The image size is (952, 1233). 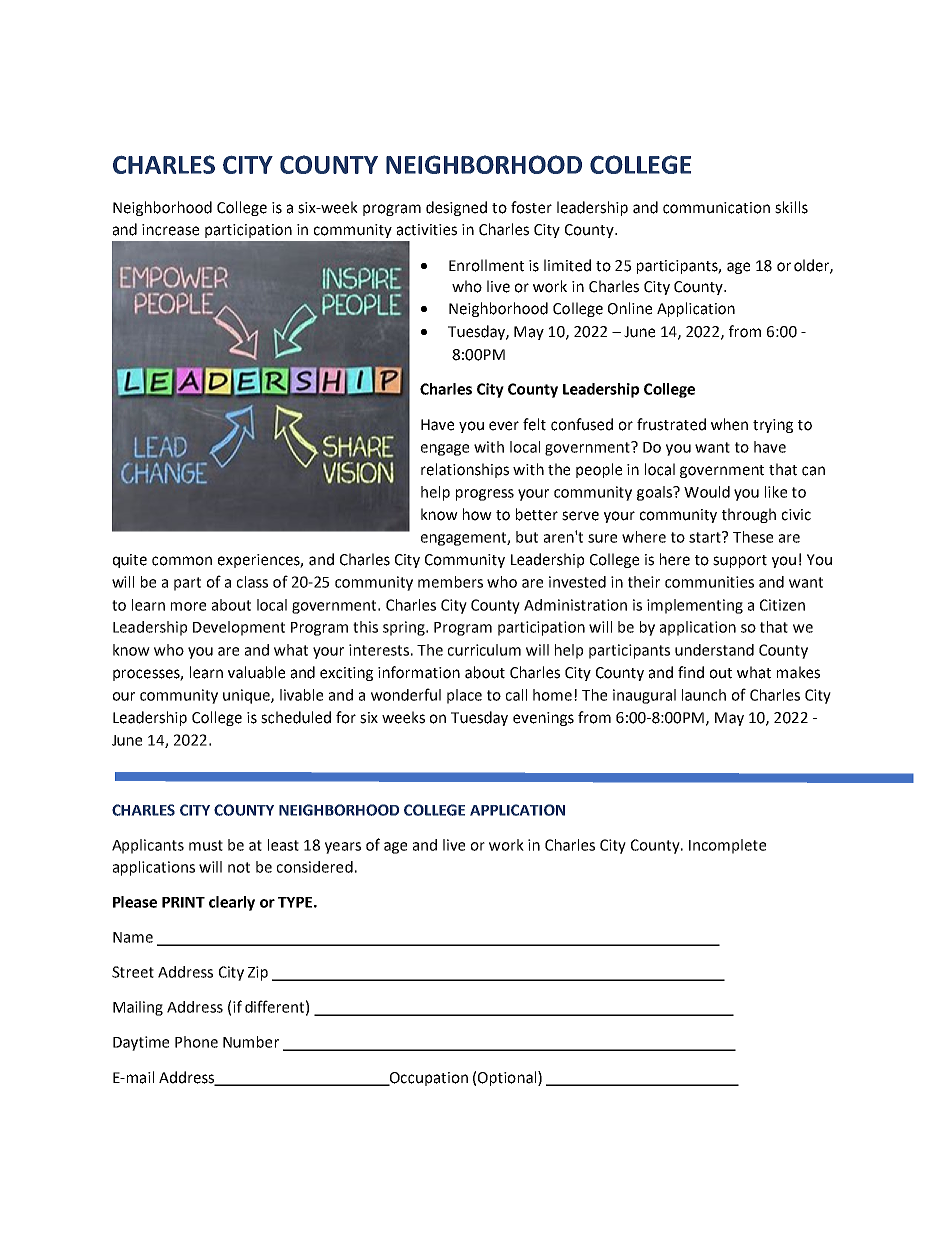 What do you see at coordinates (716, 208) in the page?
I see `communication` at bounding box center [716, 208].
